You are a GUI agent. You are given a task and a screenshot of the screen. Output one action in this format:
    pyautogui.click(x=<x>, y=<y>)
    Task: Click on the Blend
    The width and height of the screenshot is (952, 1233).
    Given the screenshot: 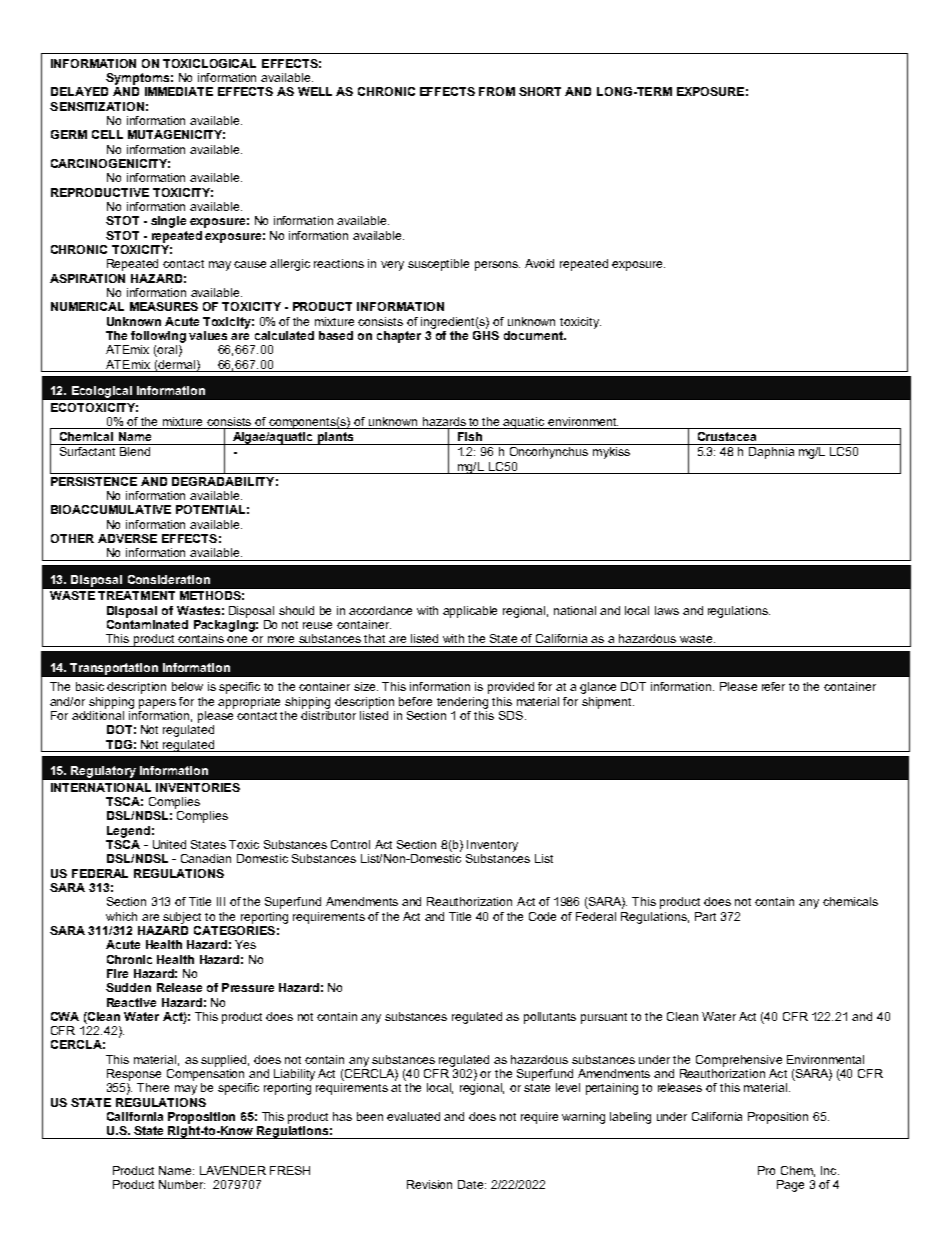 What is the action you would take?
    pyautogui.click(x=135, y=451)
